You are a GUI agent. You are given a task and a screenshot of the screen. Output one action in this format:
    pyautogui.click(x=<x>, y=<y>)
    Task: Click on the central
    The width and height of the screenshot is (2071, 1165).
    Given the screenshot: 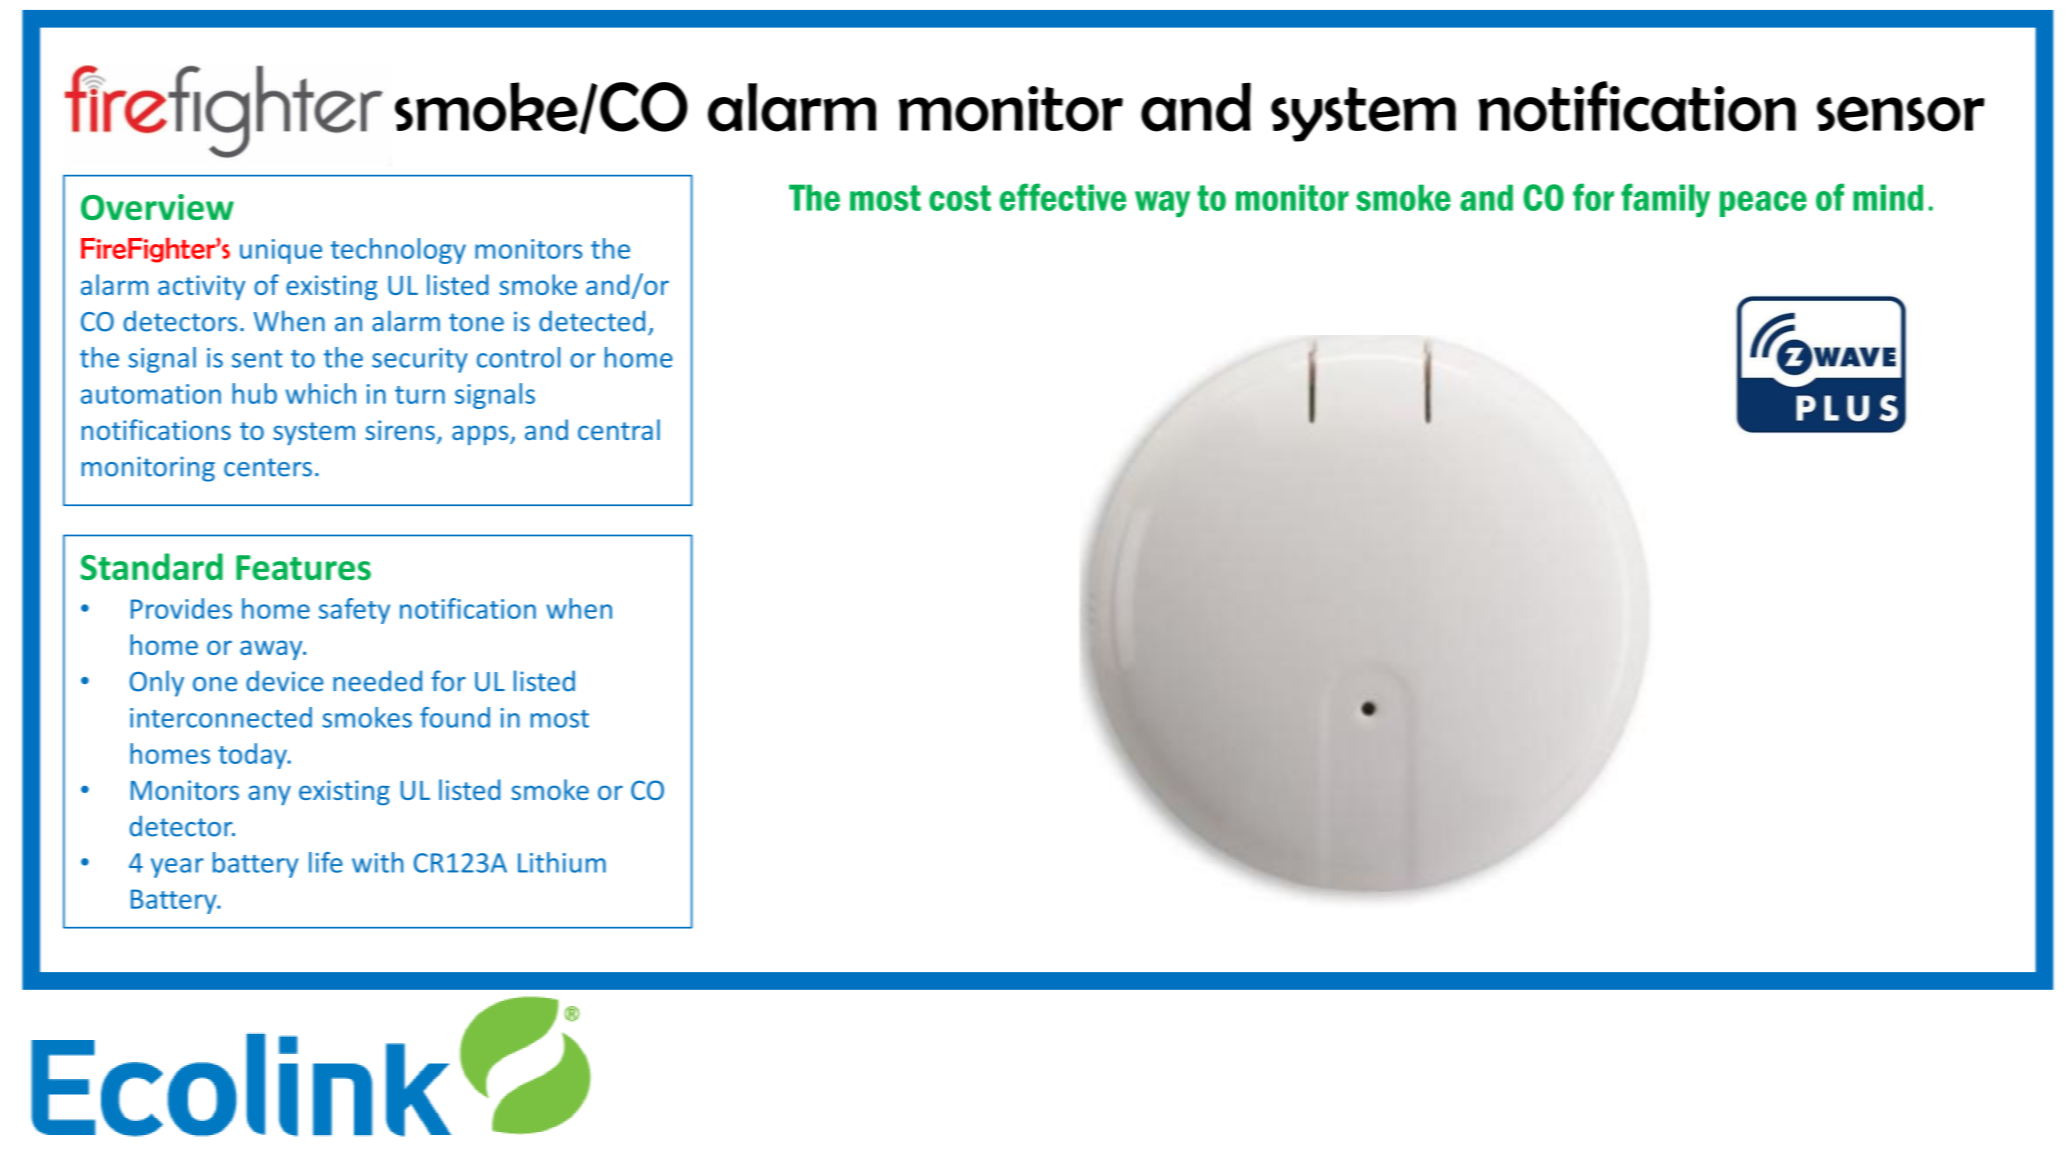 What is the action you would take?
    pyautogui.click(x=619, y=429)
